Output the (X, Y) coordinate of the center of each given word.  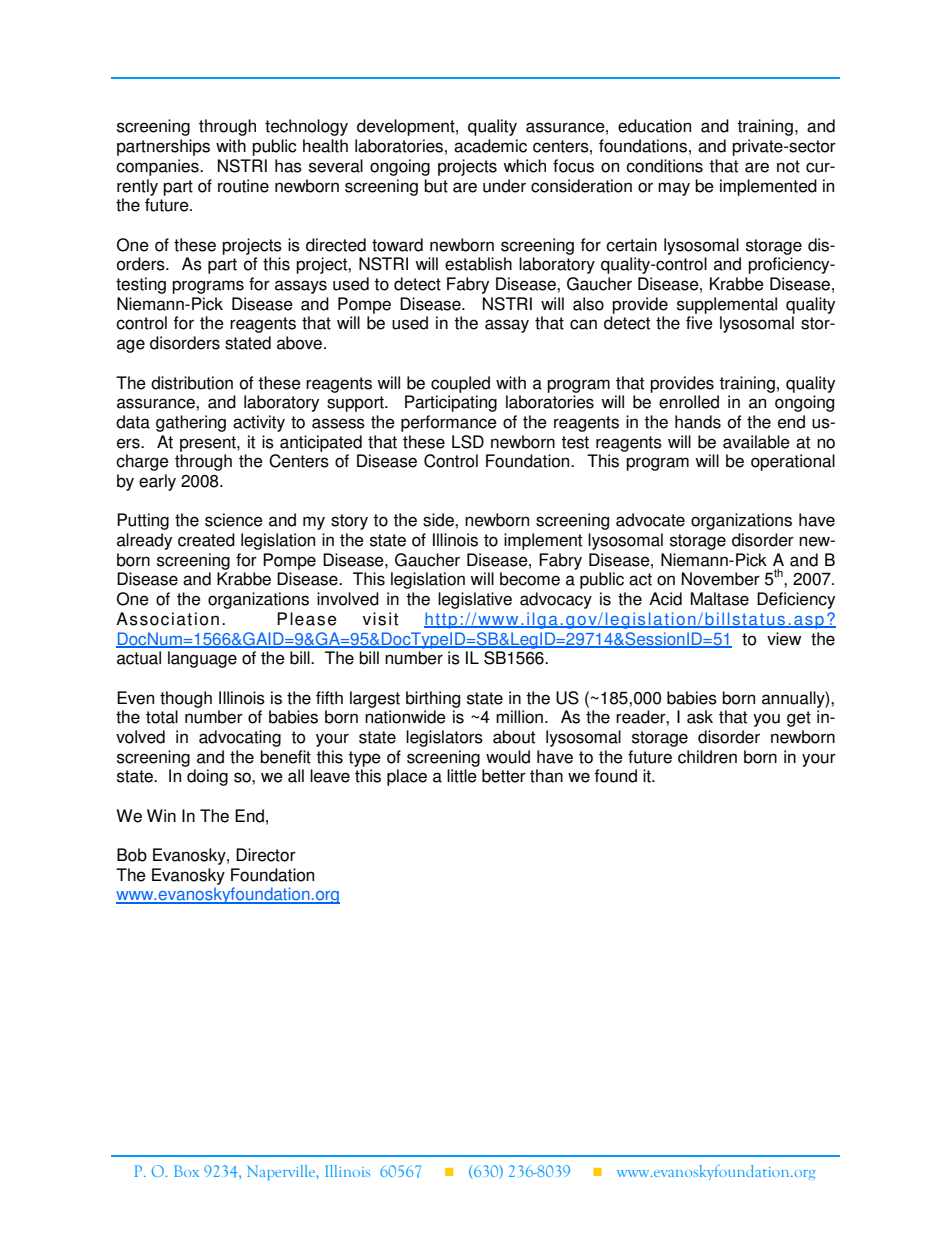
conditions (664, 166)
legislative (475, 600)
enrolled (689, 402)
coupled (460, 384)
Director (266, 855)
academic (490, 146)
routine (243, 186)
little (462, 776)
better (504, 776)
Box (186, 1171)
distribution (192, 383)
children (707, 757)
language (202, 659)
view (784, 639)
